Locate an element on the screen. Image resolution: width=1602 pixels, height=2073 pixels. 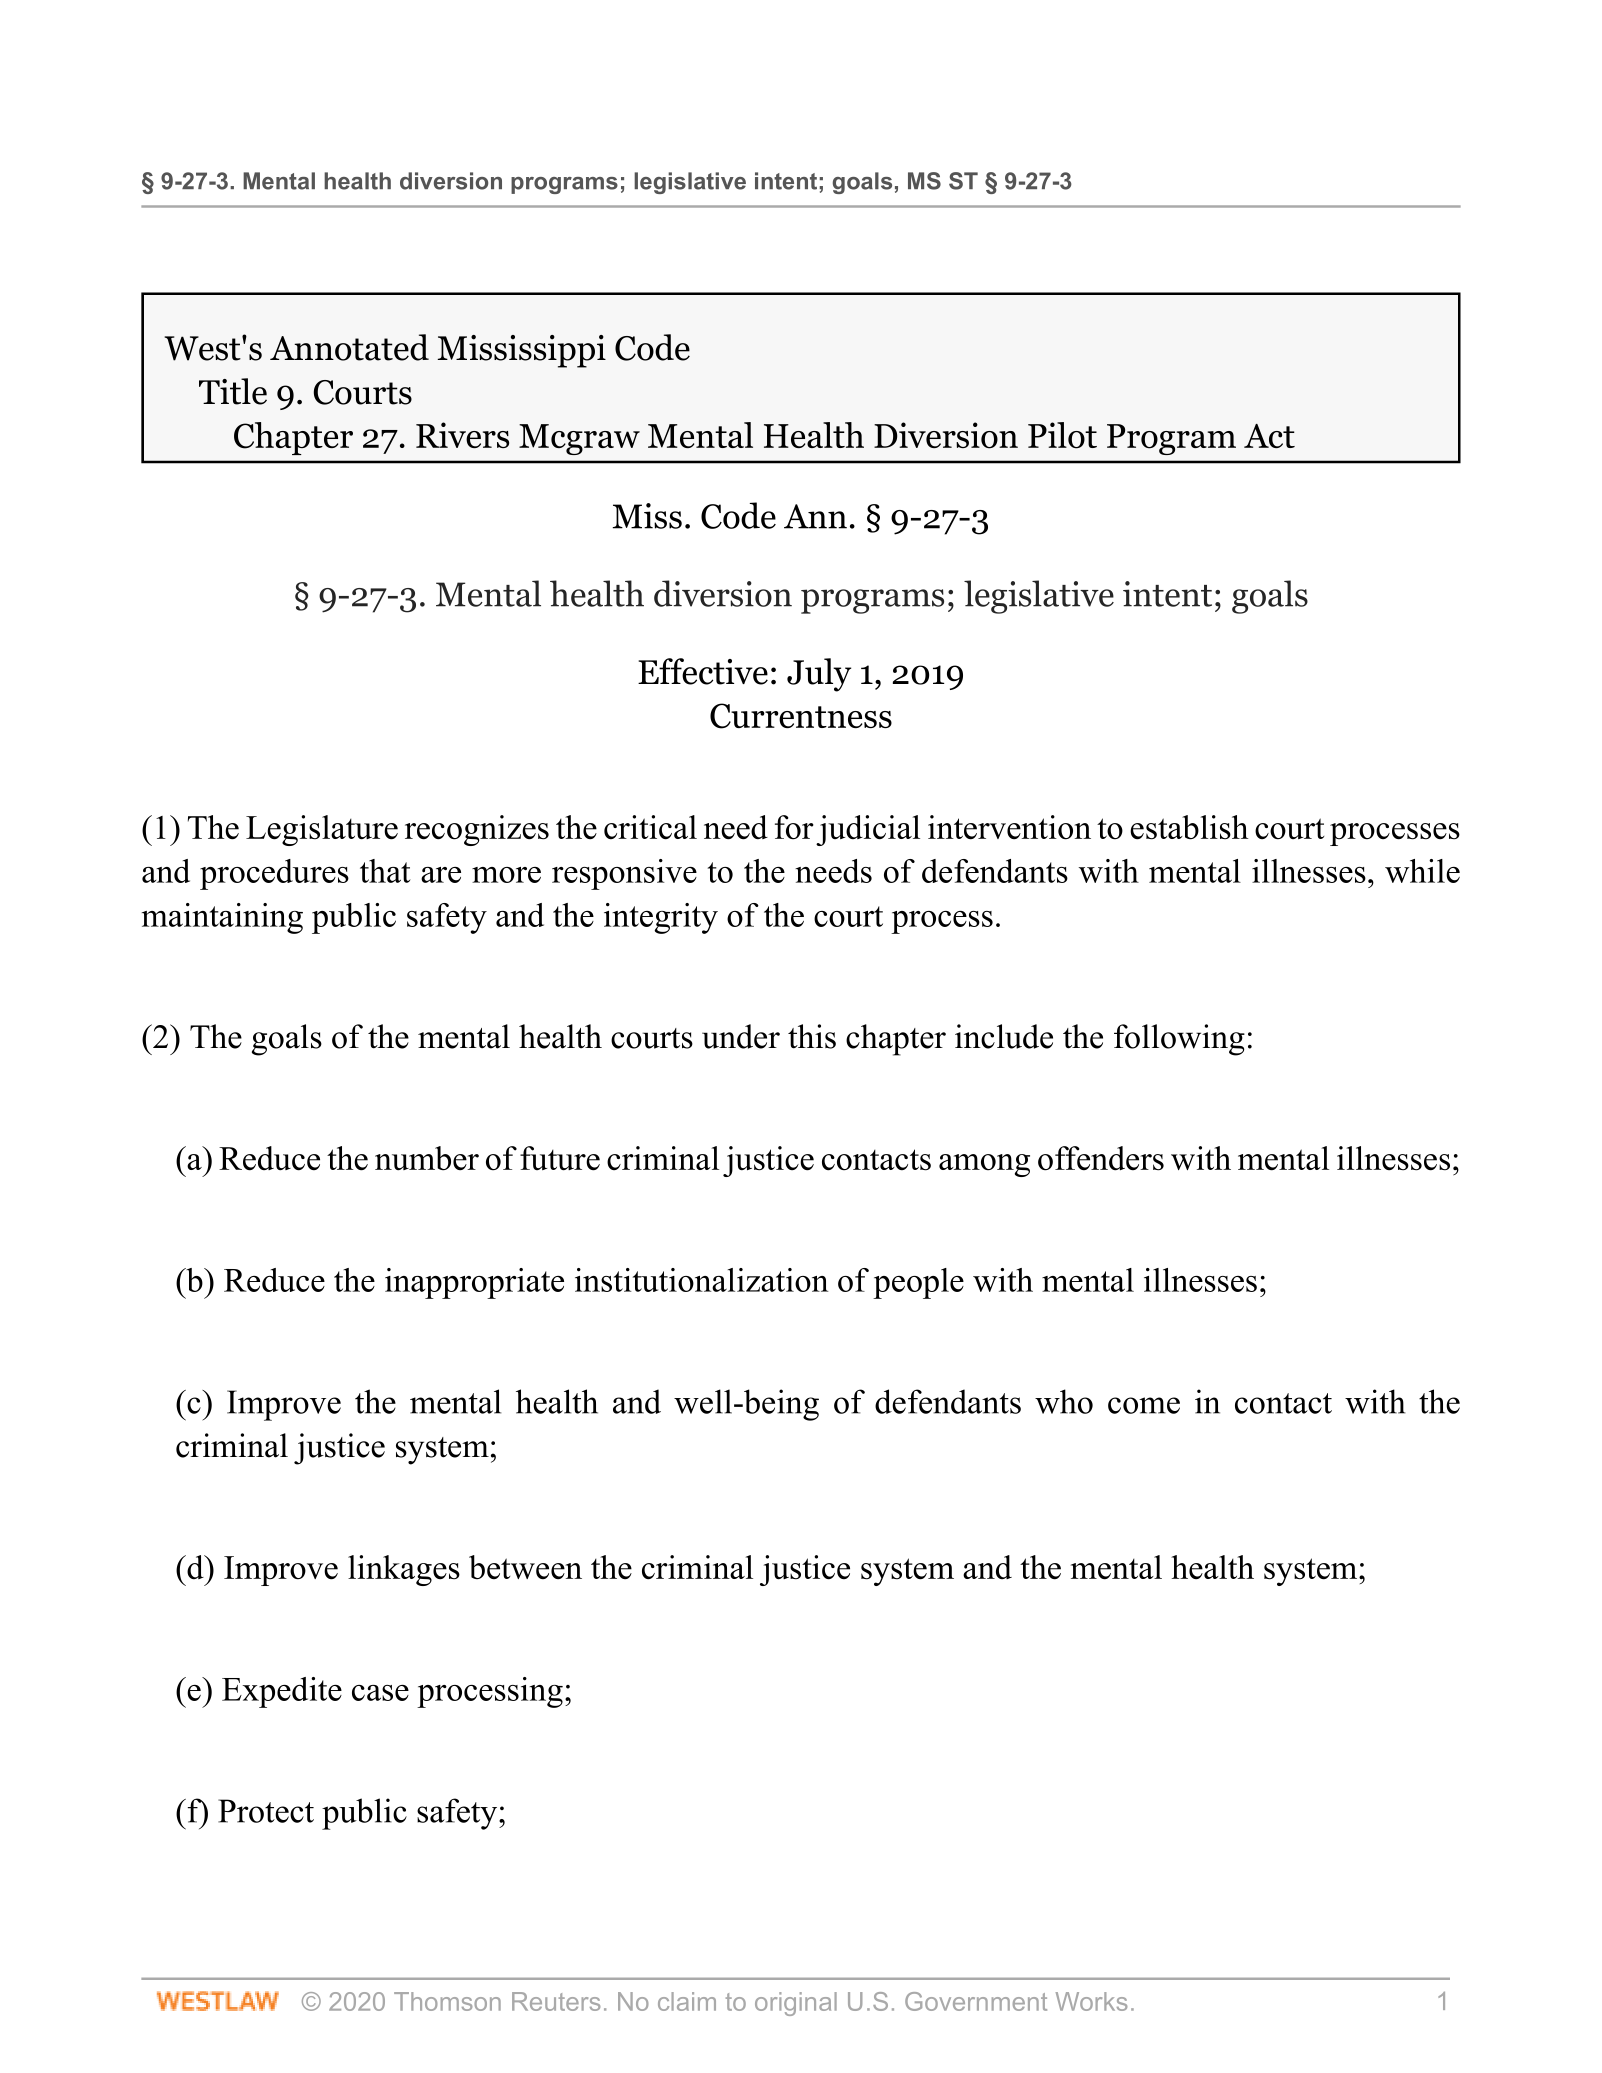
Legislature is located at coordinates (322, 830).
